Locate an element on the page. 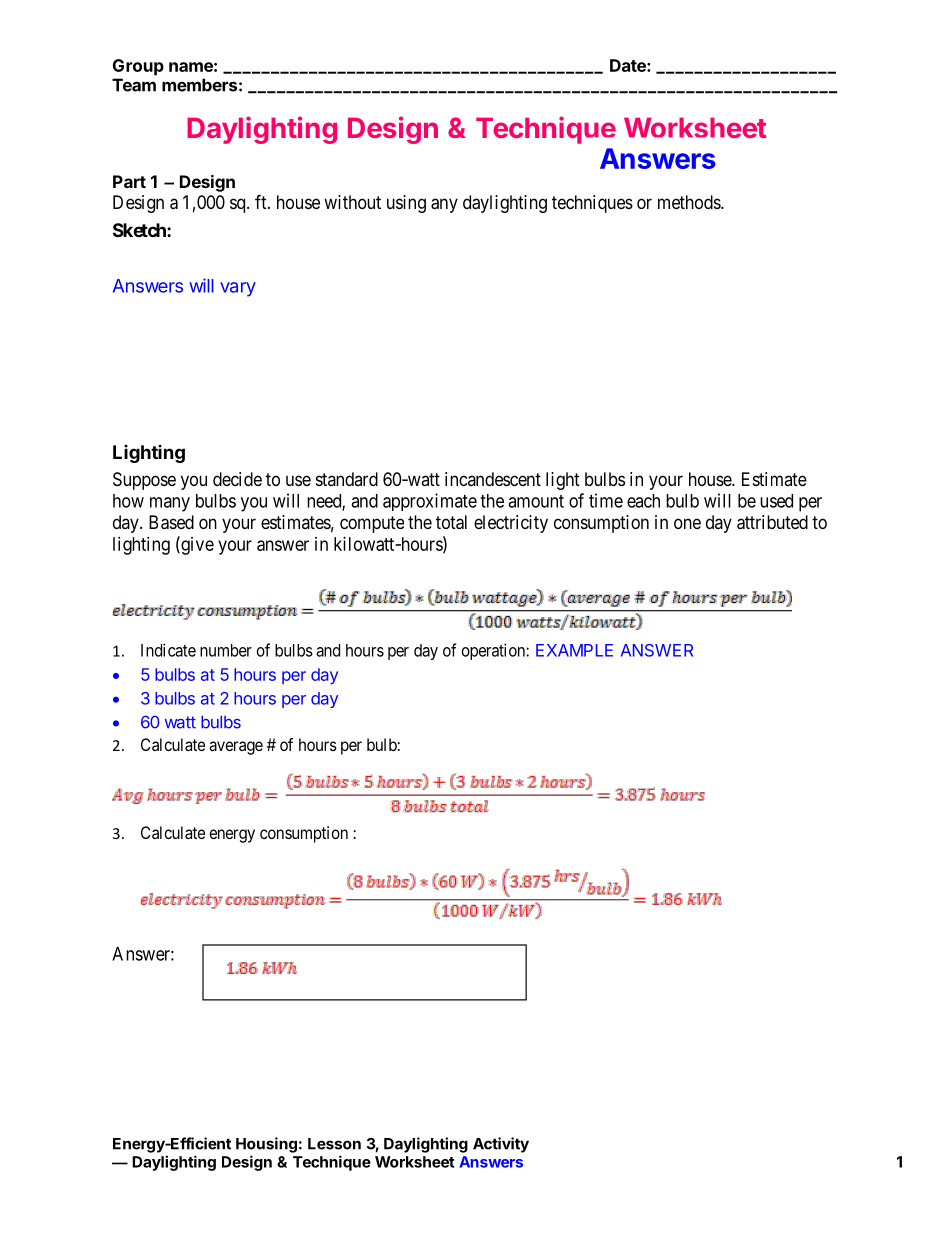 Image resolution: width=952 pixels, height=1233 pixels. Team is located at coordinates (134, 85).
